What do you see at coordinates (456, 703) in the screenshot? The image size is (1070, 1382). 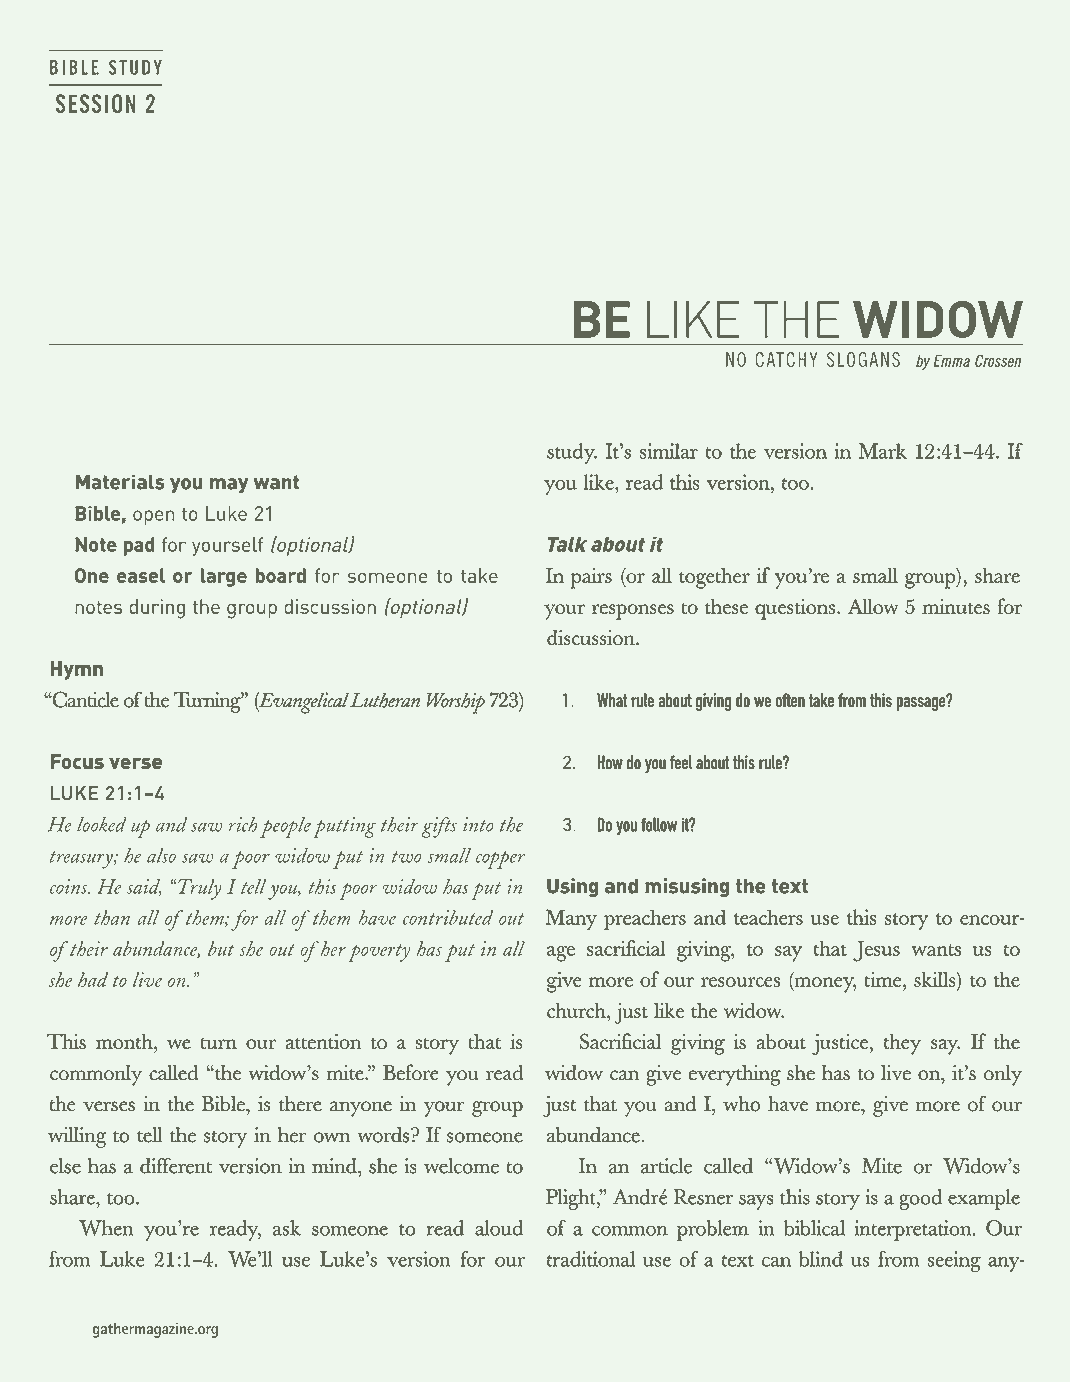 I see `Worship` at bounding box center [456, 703].
